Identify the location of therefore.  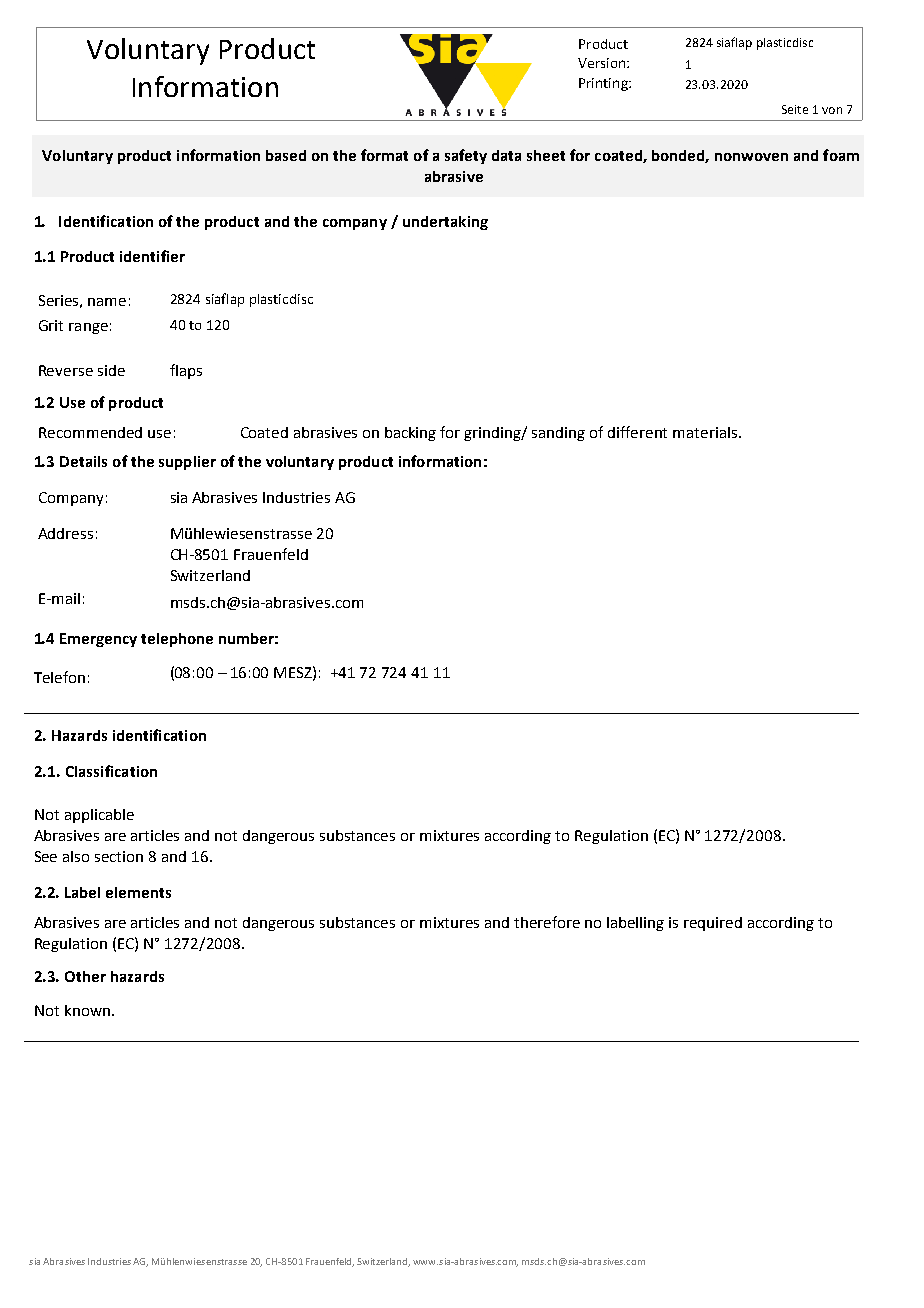
(547, 922).
